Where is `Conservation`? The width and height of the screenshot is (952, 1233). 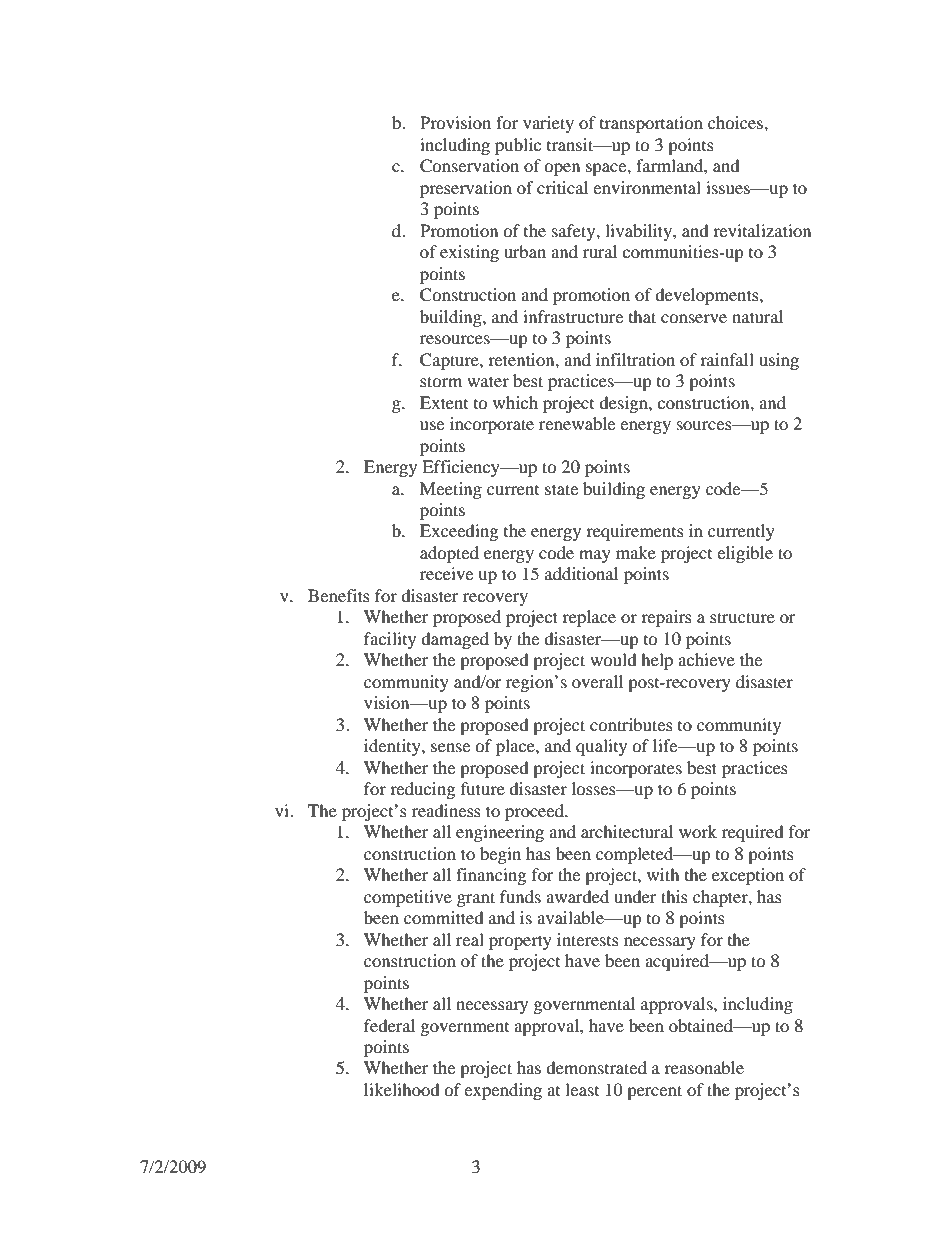
Conservation is located at coordinates (469, 166).
